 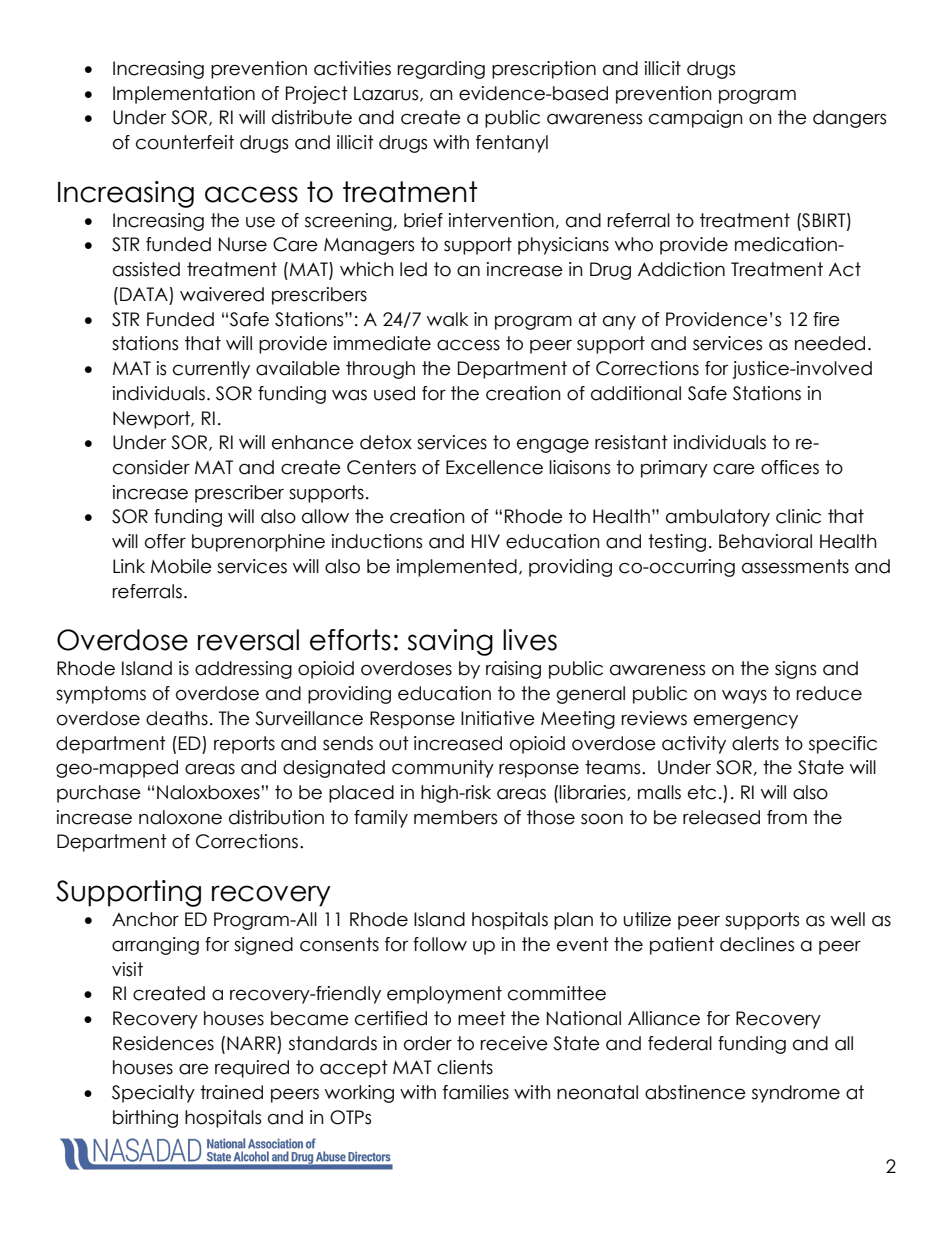 I want to click on deaths, so click(x=177, y=718).
